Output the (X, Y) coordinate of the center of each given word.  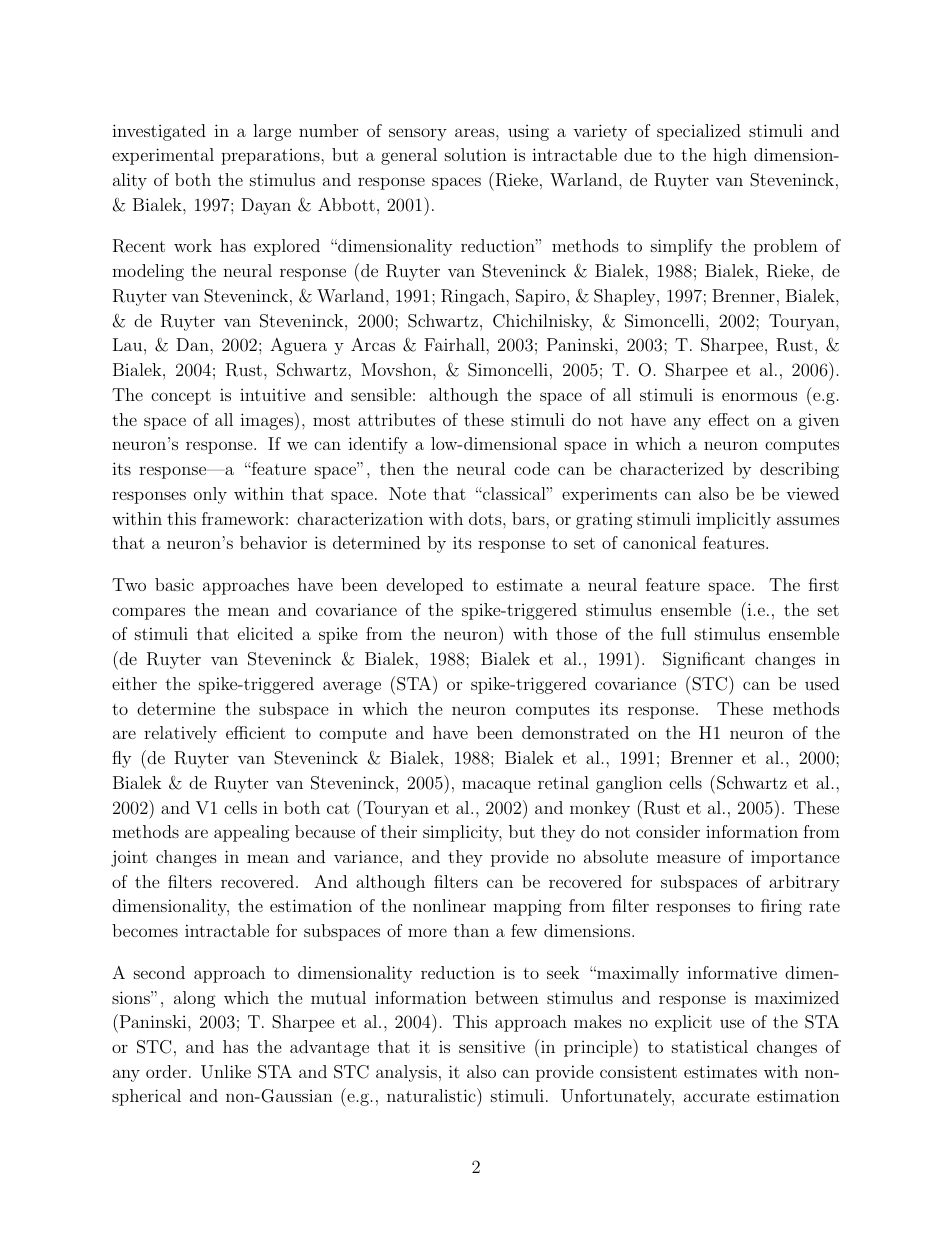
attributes (396, 419)
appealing (252, 833)
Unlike (226, 1072)
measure (689, 858)
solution (476, 154)
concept (181, 397)
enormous (759, 396)
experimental (163, 156)
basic (174, 584)
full (673, 633)
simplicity (462, 833)
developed (424, 586)
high (730, 156)
